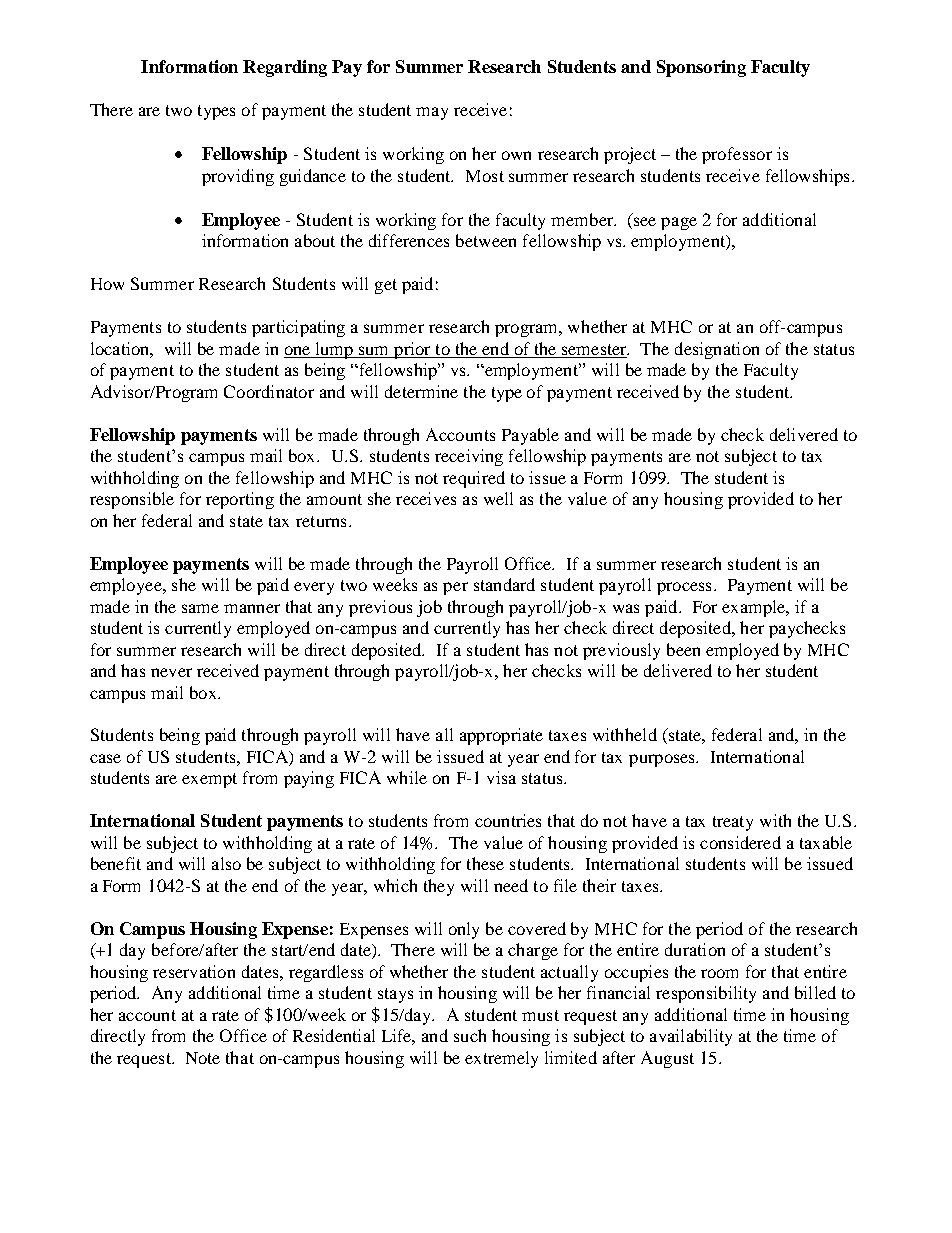 This image has width=952, height=1233. Describe the element at coordinates (285, 68) in the image. I see `Regarding` at that location.
